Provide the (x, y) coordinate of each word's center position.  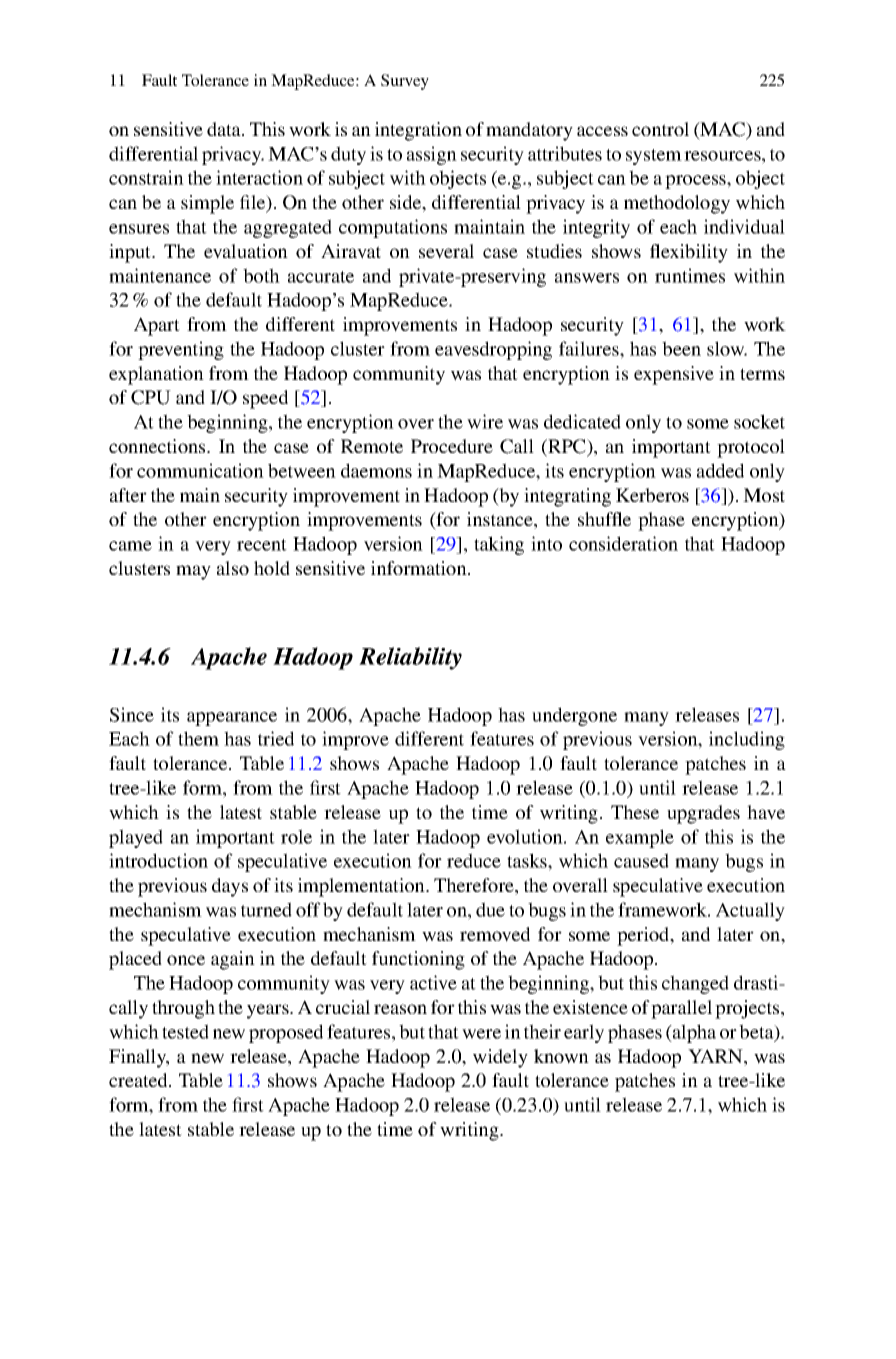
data (225, 129)
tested (185, 1031)
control (660, 129)
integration (418, 131)
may (193, 572)
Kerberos (652, 495)
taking (499, 545)
